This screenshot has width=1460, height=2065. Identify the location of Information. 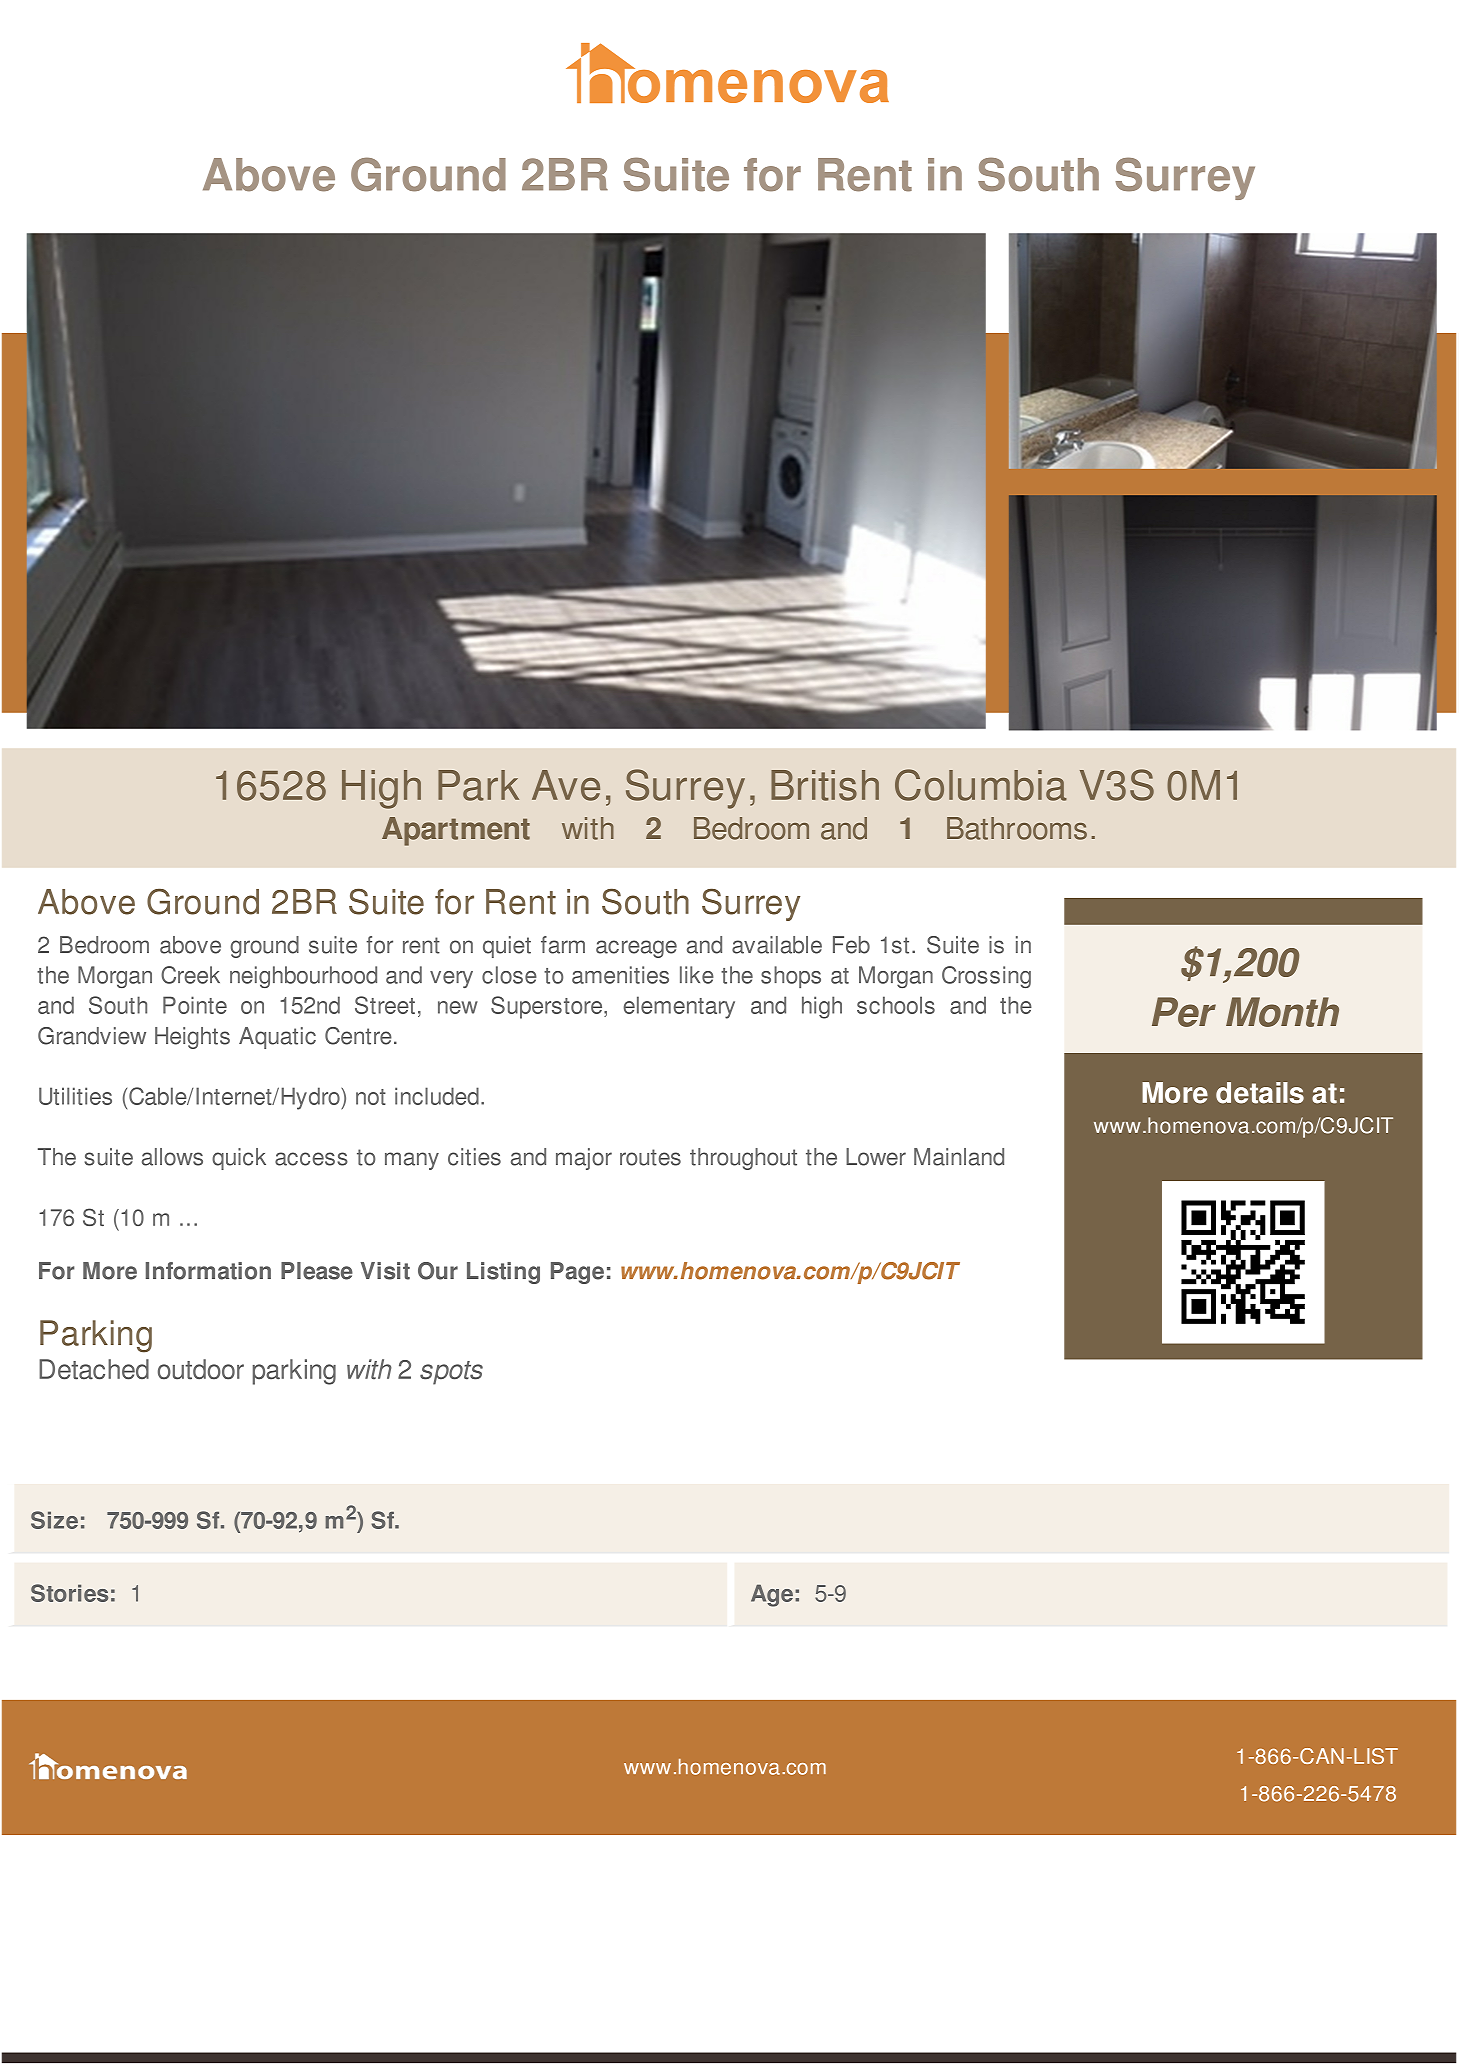
(208, 1271).
